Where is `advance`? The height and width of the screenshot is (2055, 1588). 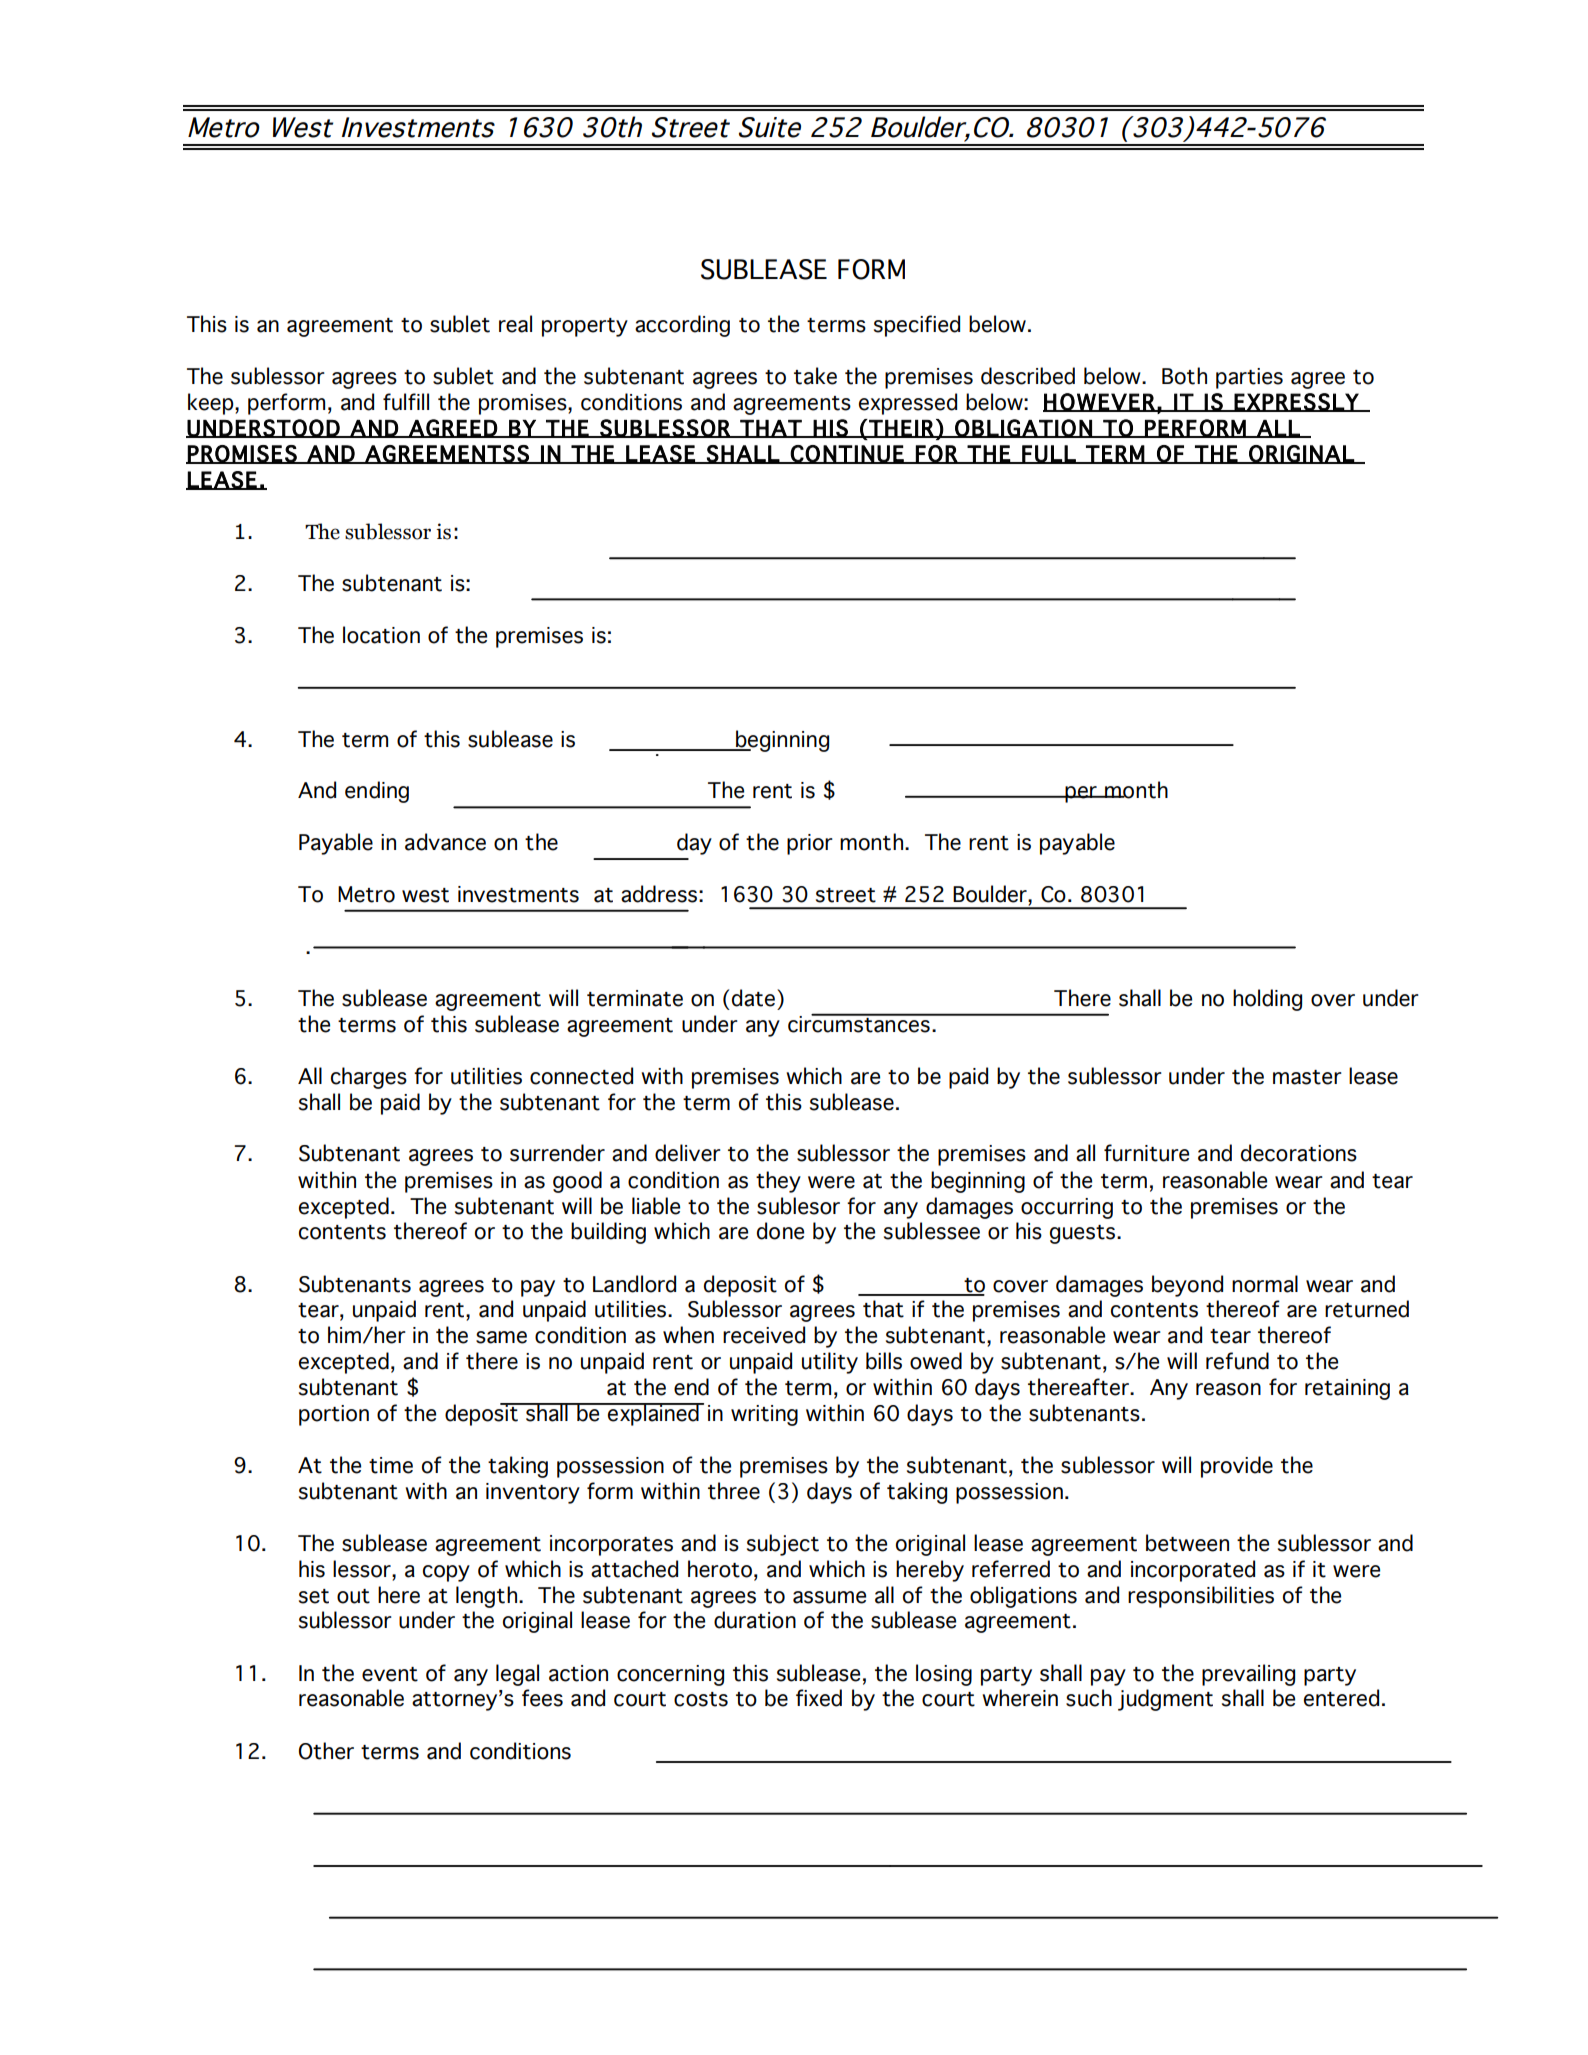
advance is located at coordinates (445, 842).
